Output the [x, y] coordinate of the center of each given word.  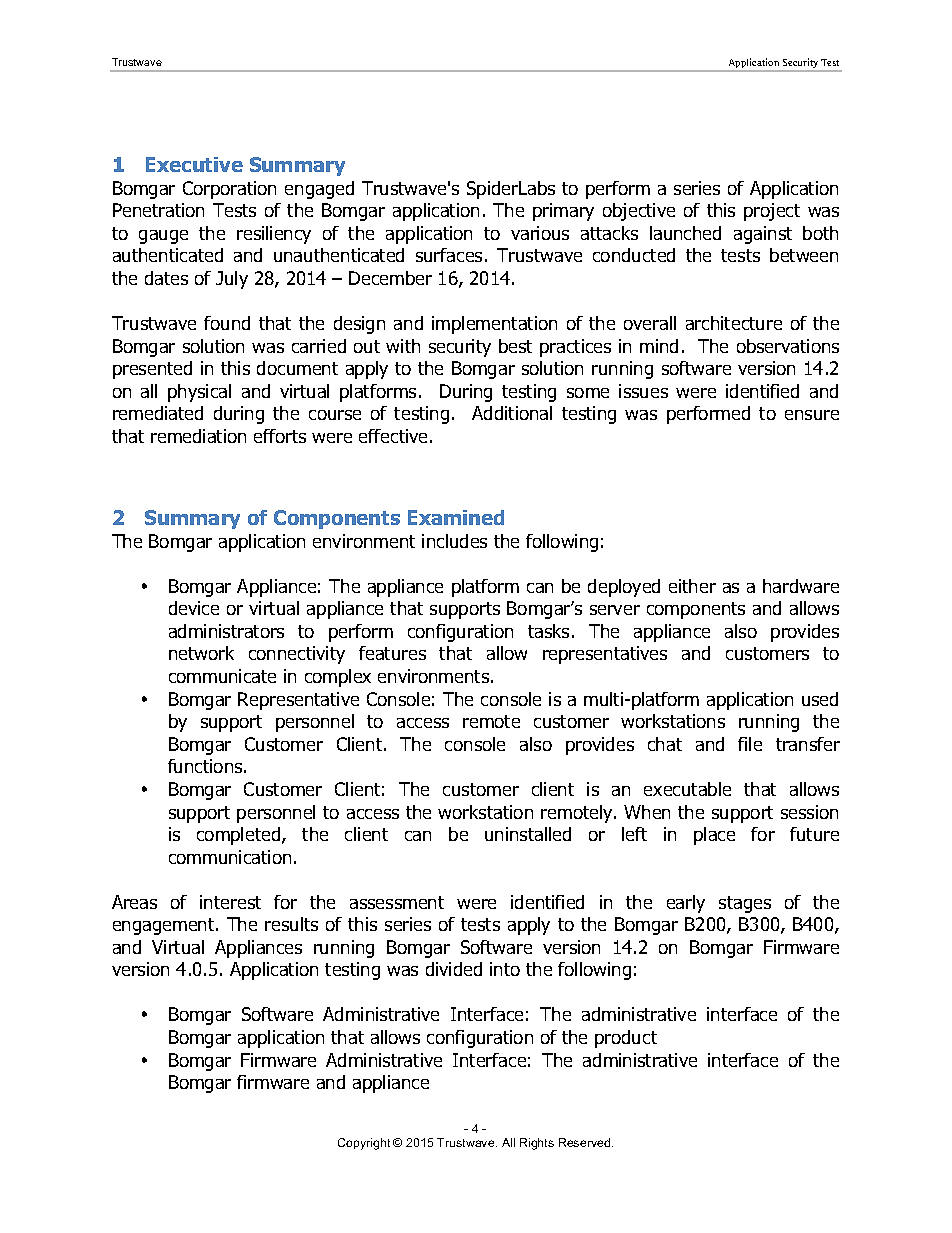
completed [240, 836]
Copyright [364, 1144]
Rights [537, 1144]
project [772, 212]
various [540, 233]
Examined [456, 517]
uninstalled [528, 834]
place [714, 836]
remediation [198, 436]
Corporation [229, 190]
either [692, 586]
